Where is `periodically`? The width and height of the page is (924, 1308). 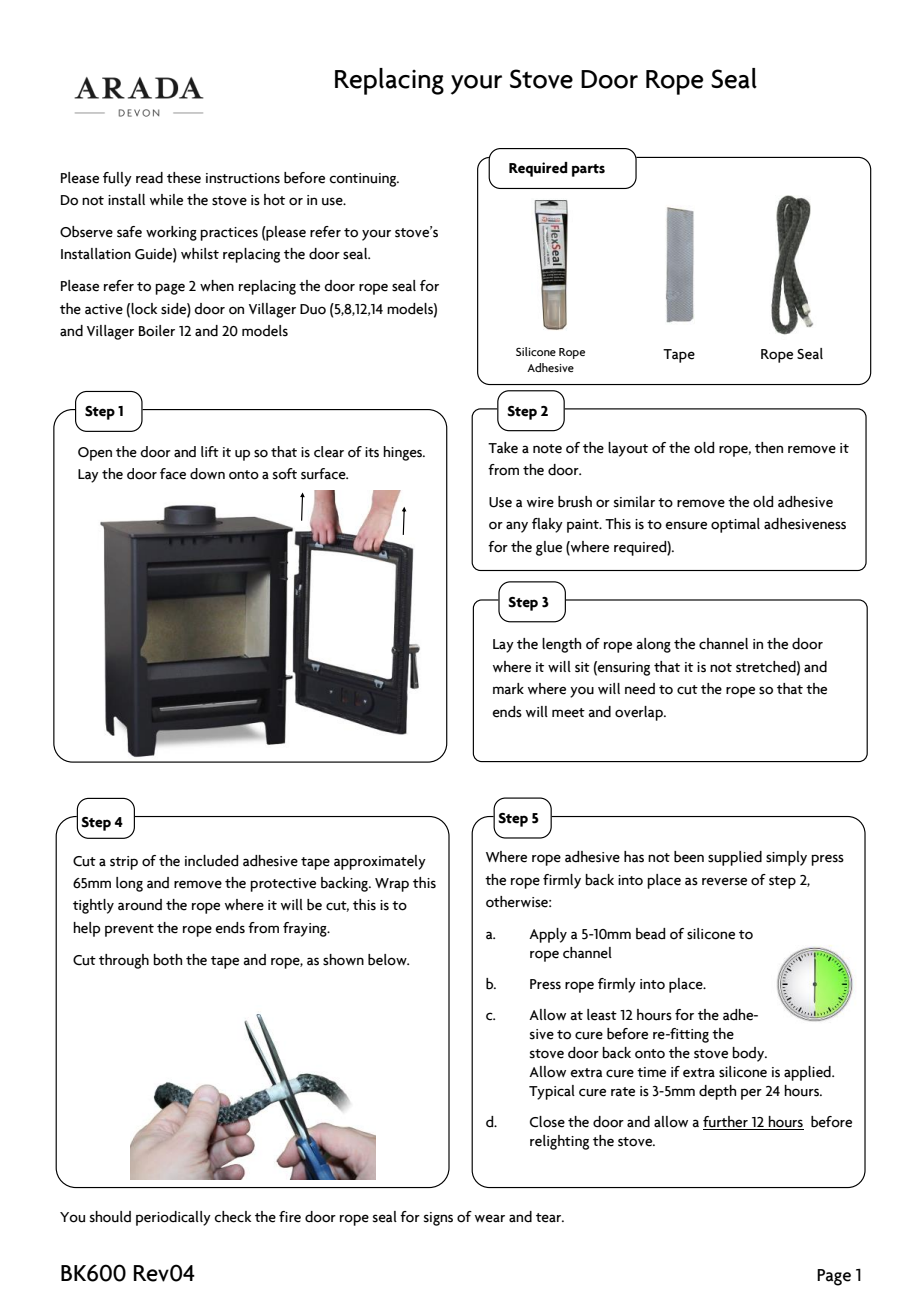 periodically is located at coordinates (173, 1218).
